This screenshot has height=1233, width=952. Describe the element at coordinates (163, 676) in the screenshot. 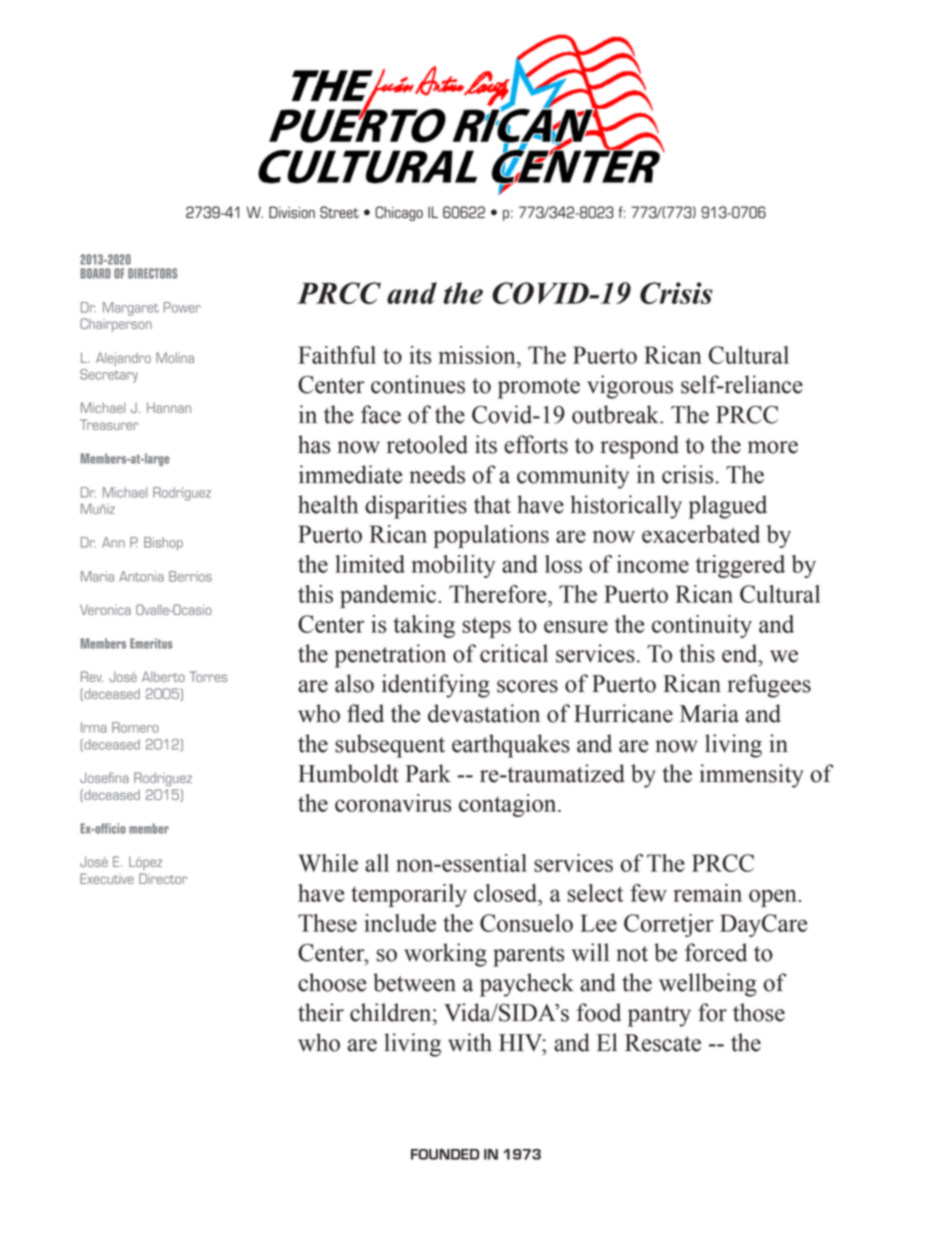

I see `Alberto` at that location.
